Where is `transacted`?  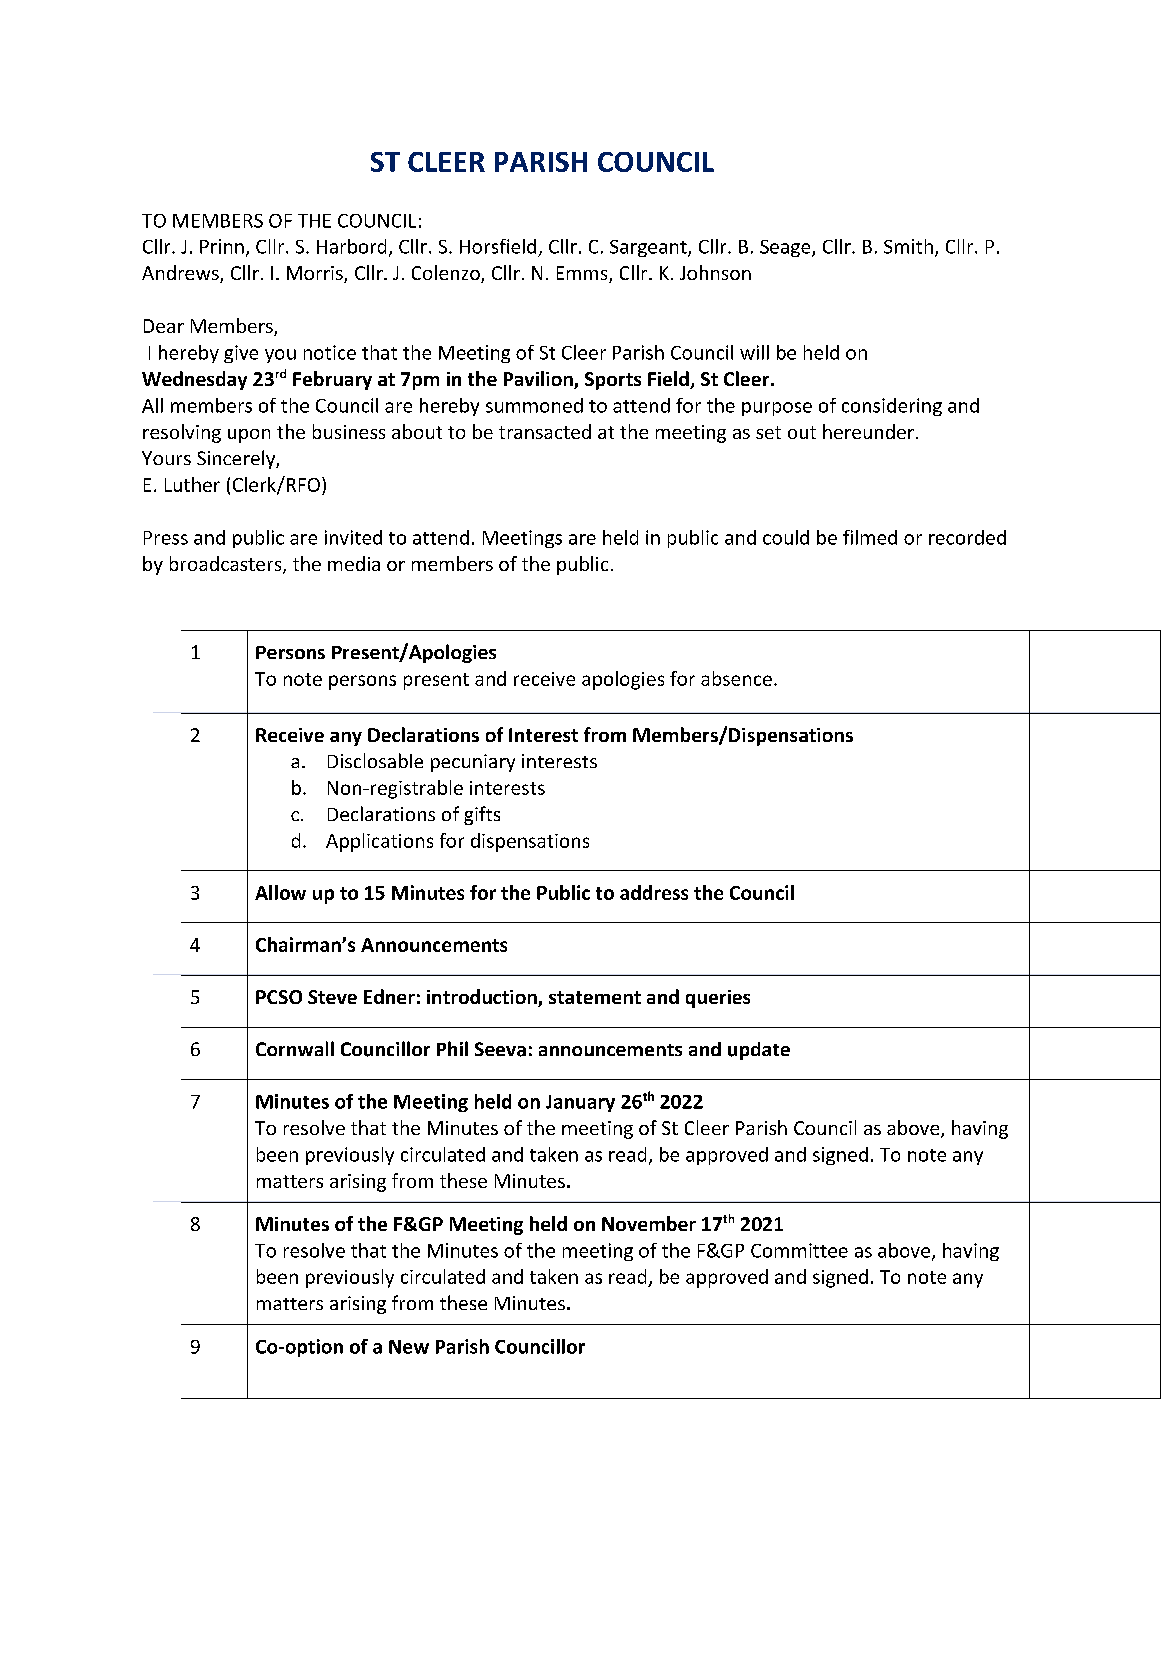
transacted is located at coordinates (545, 431).
